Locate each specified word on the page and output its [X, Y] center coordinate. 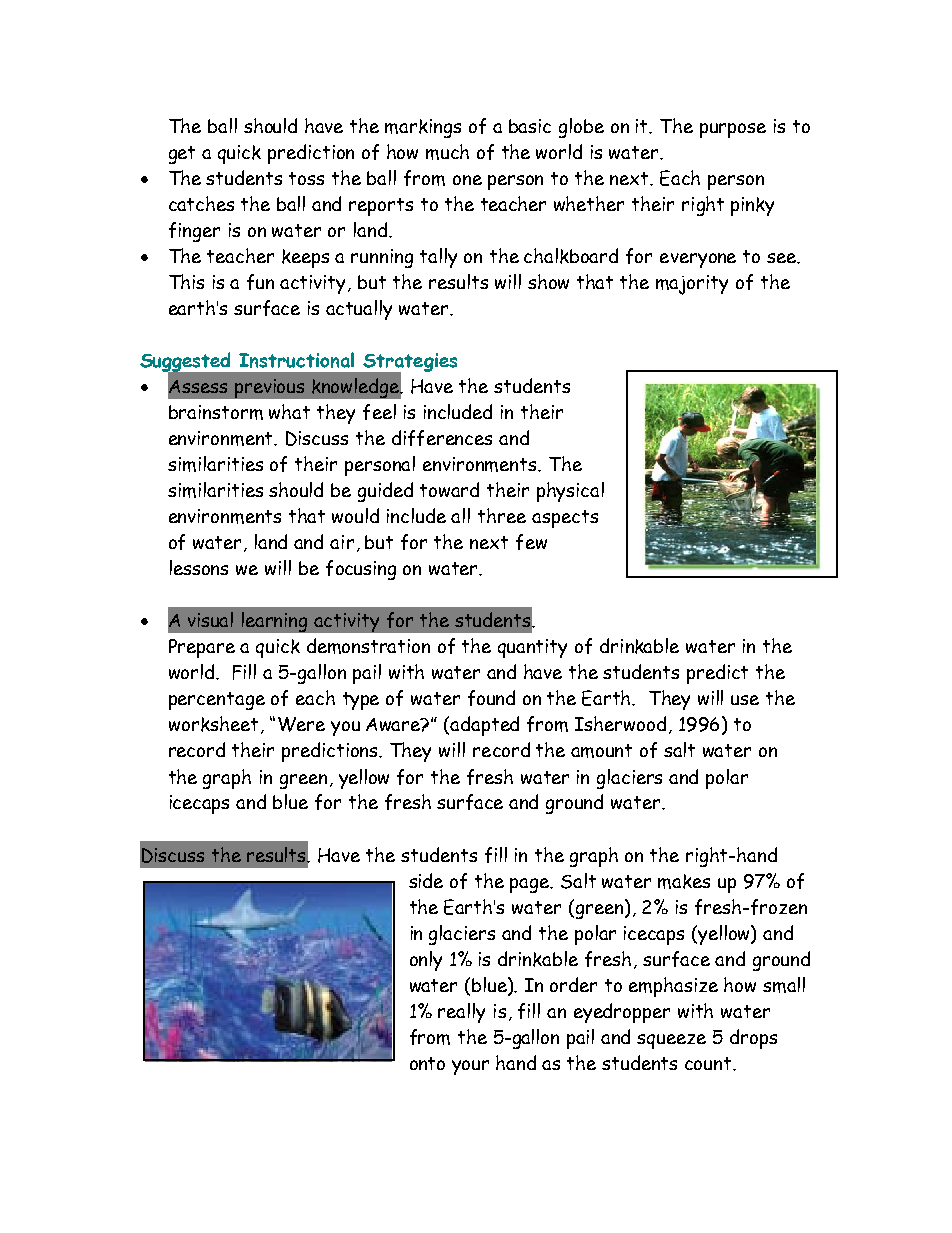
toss [306, 178]
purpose [733, 130]
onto [427, 1063]
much [447, 152]
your [470, 1067]
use [745, 700]
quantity [532, 648]
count [709, 1063]
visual [210, 619]
